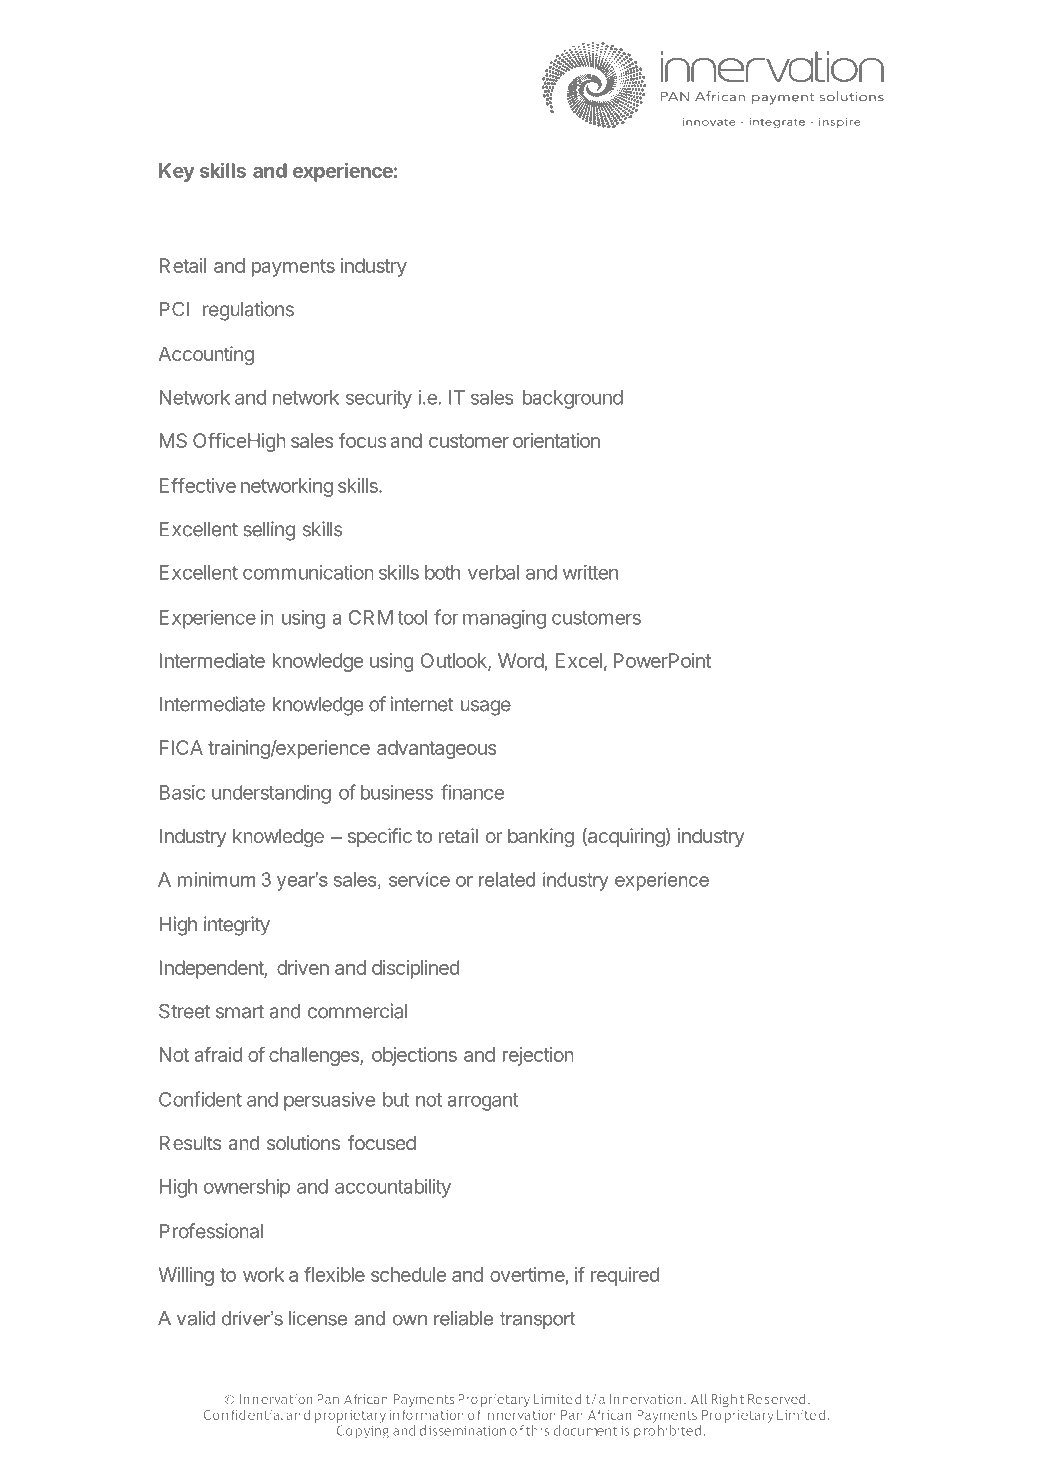  I want to click on managing, so click(504, 619).
